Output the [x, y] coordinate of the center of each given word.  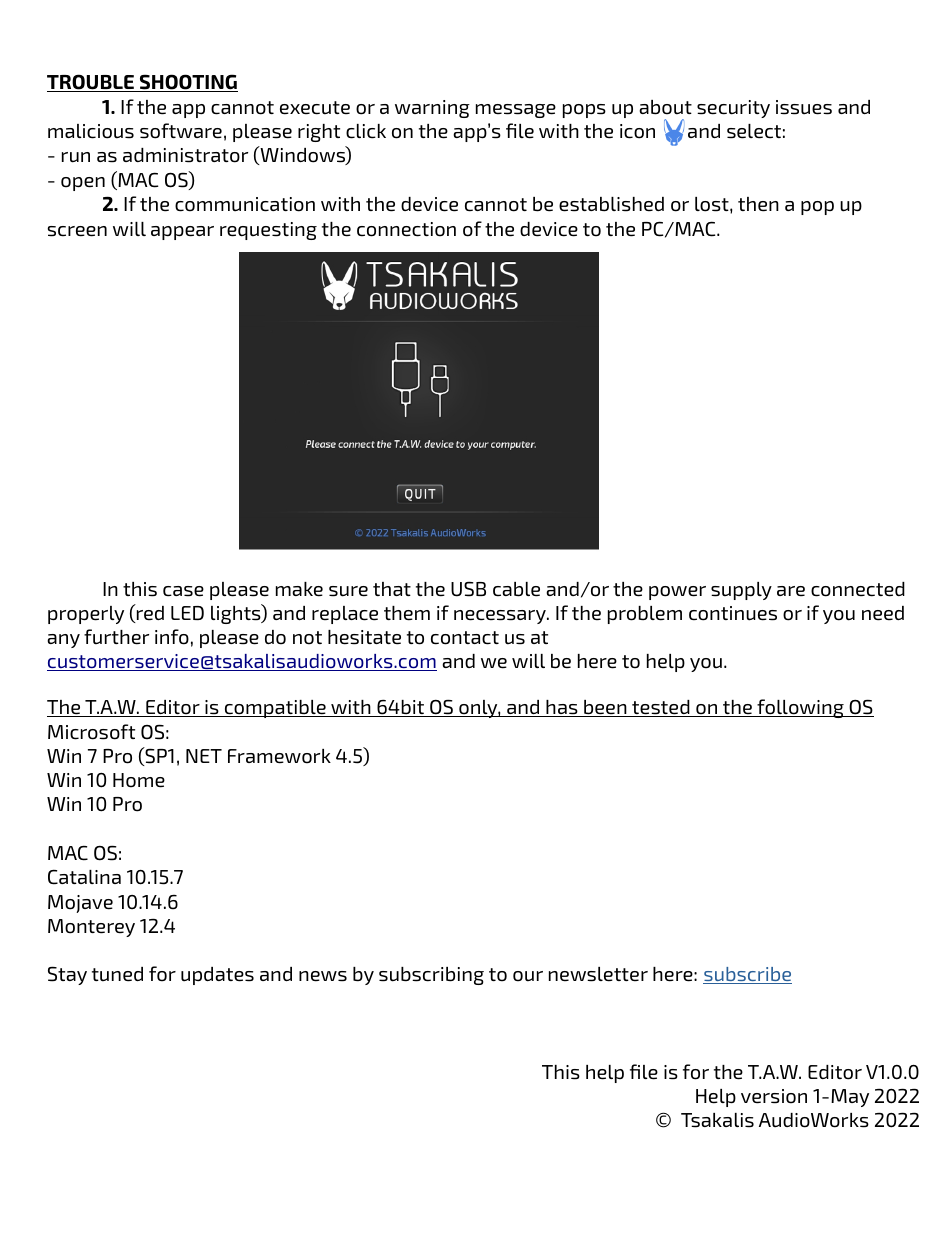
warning [432, 109]
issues [804, 107]
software [181, 131]
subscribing [431, 976]
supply [741, 591]
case [183, 591]
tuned [117, 974]
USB [468, 589]
